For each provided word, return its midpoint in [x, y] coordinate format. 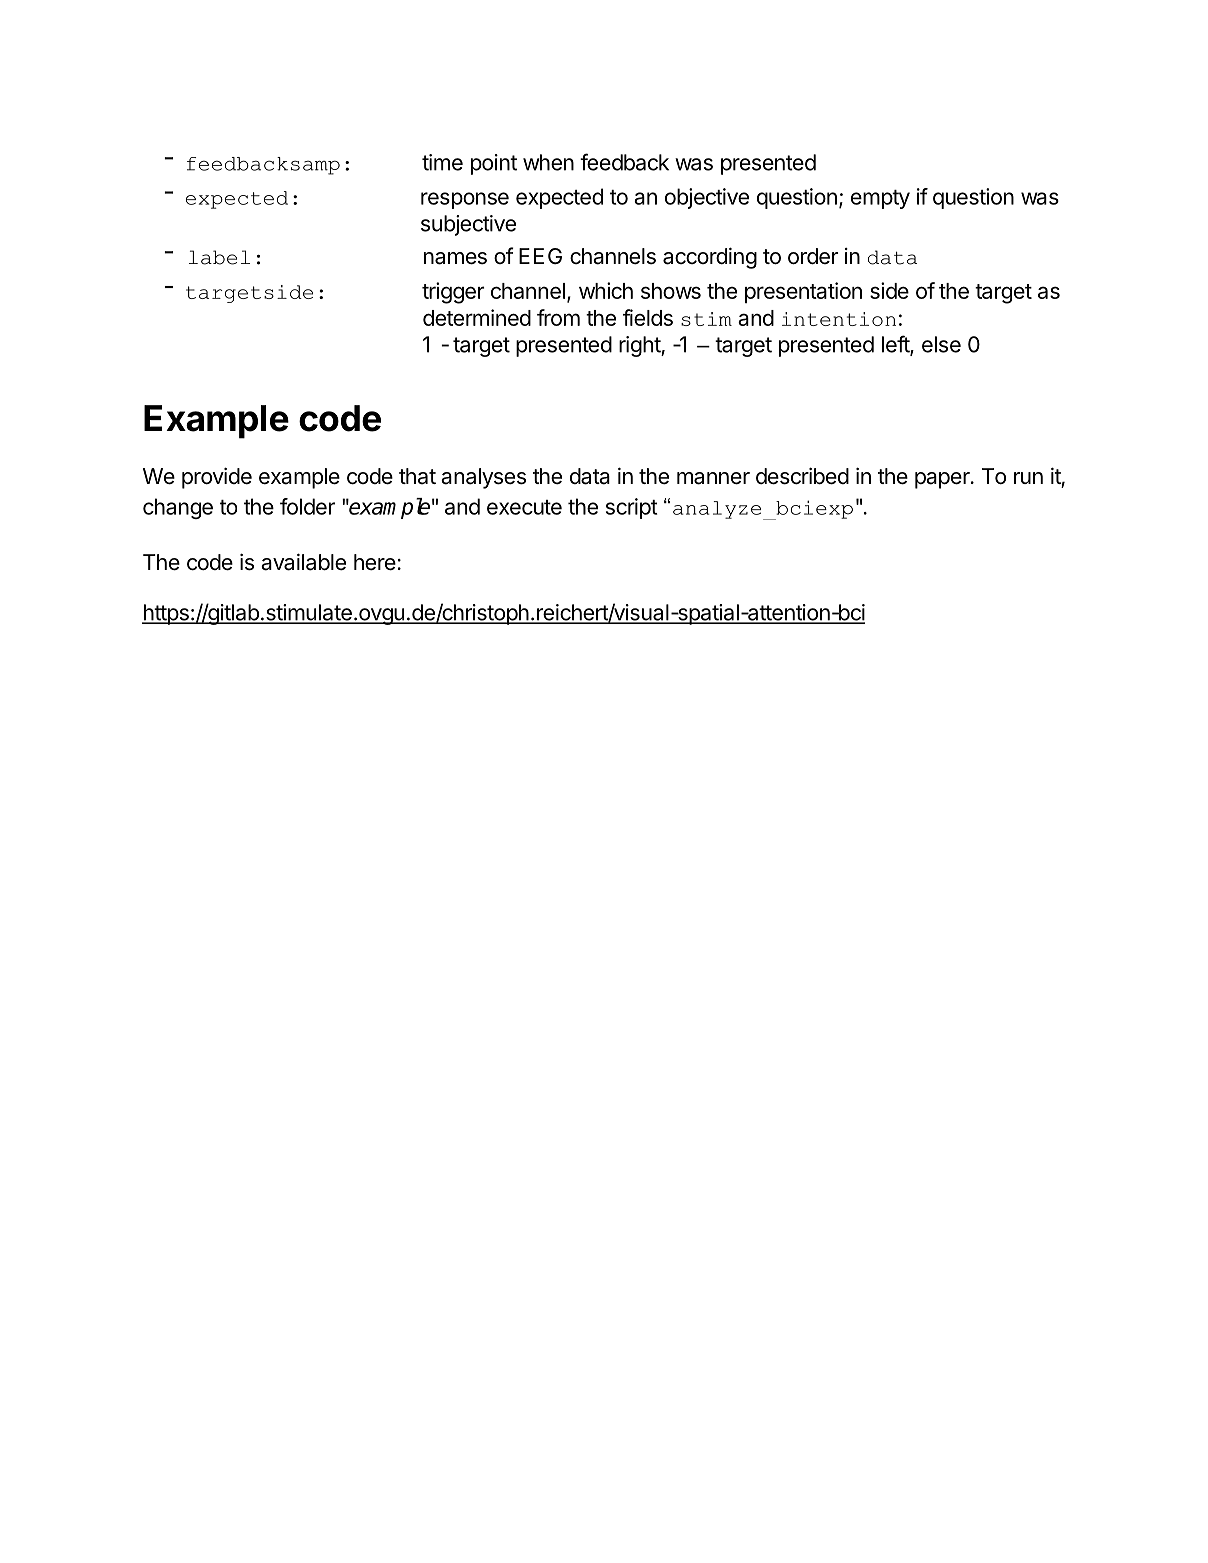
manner [713, 478]
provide [217, 478]
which [606, 290]
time [442, 162]
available [303, 562]
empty [880, 199]
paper [943, 480]
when [548, 162]
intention [839, 319]
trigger [453, 293]
